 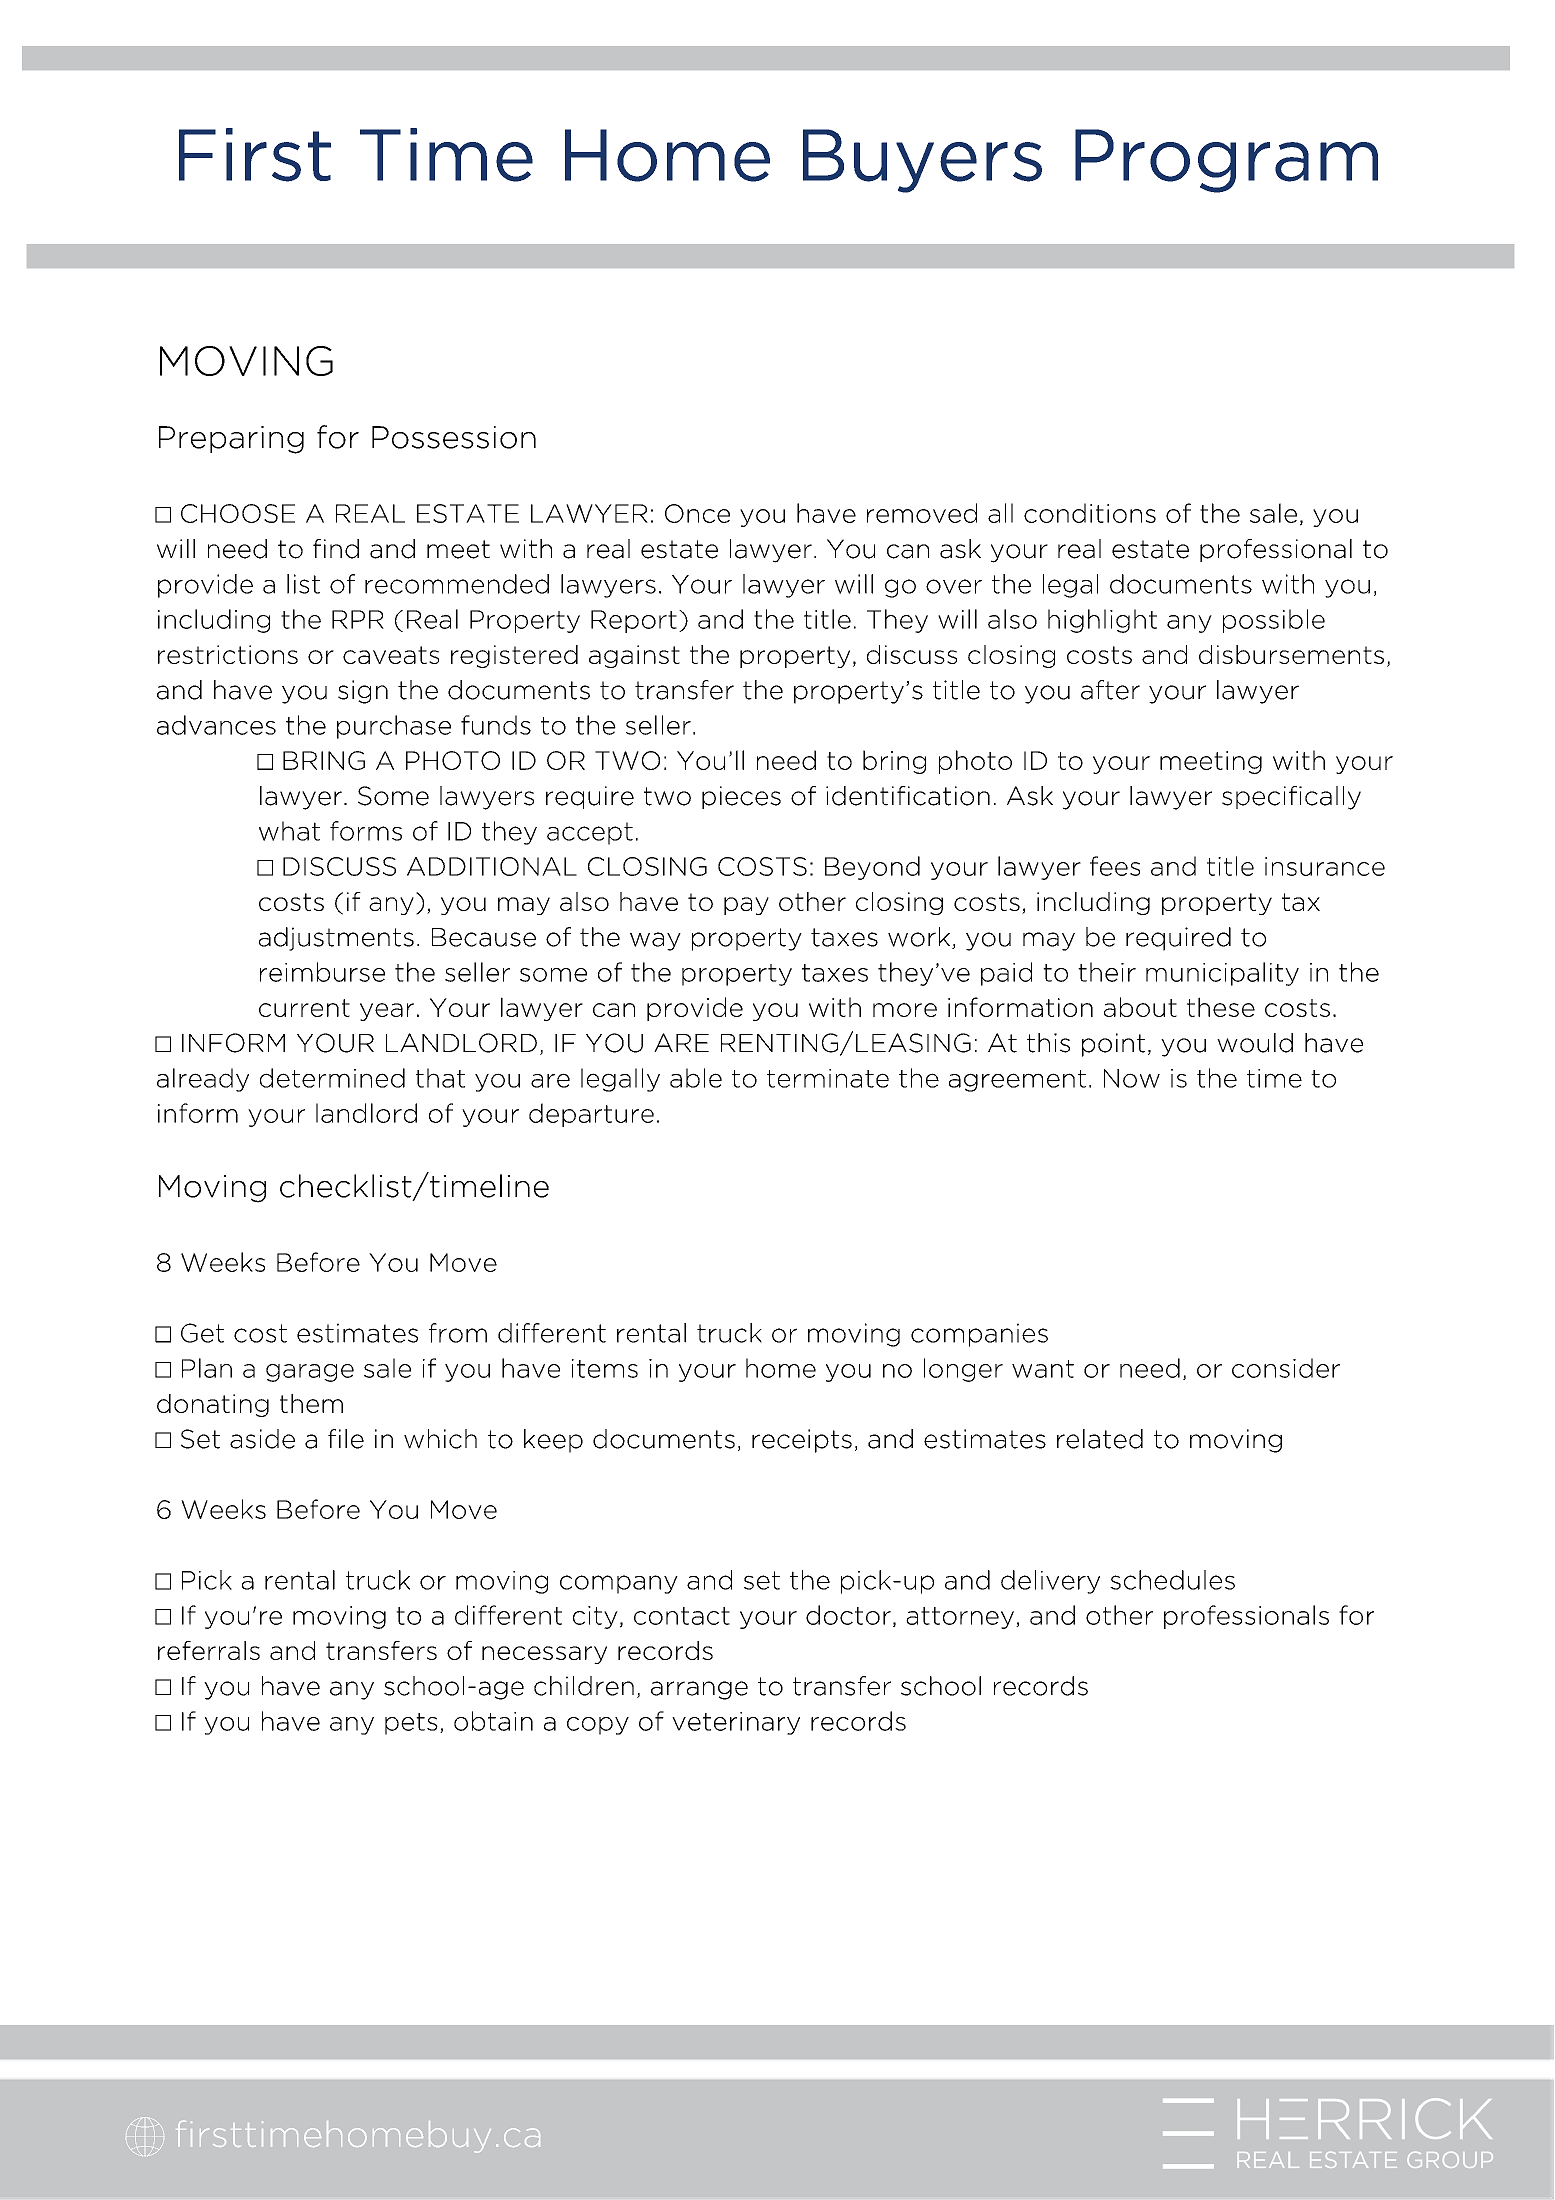 What do you see at coordinates (336, 939) in the screenshot?
I see `adjustments` at bounding box center [336, 939].
